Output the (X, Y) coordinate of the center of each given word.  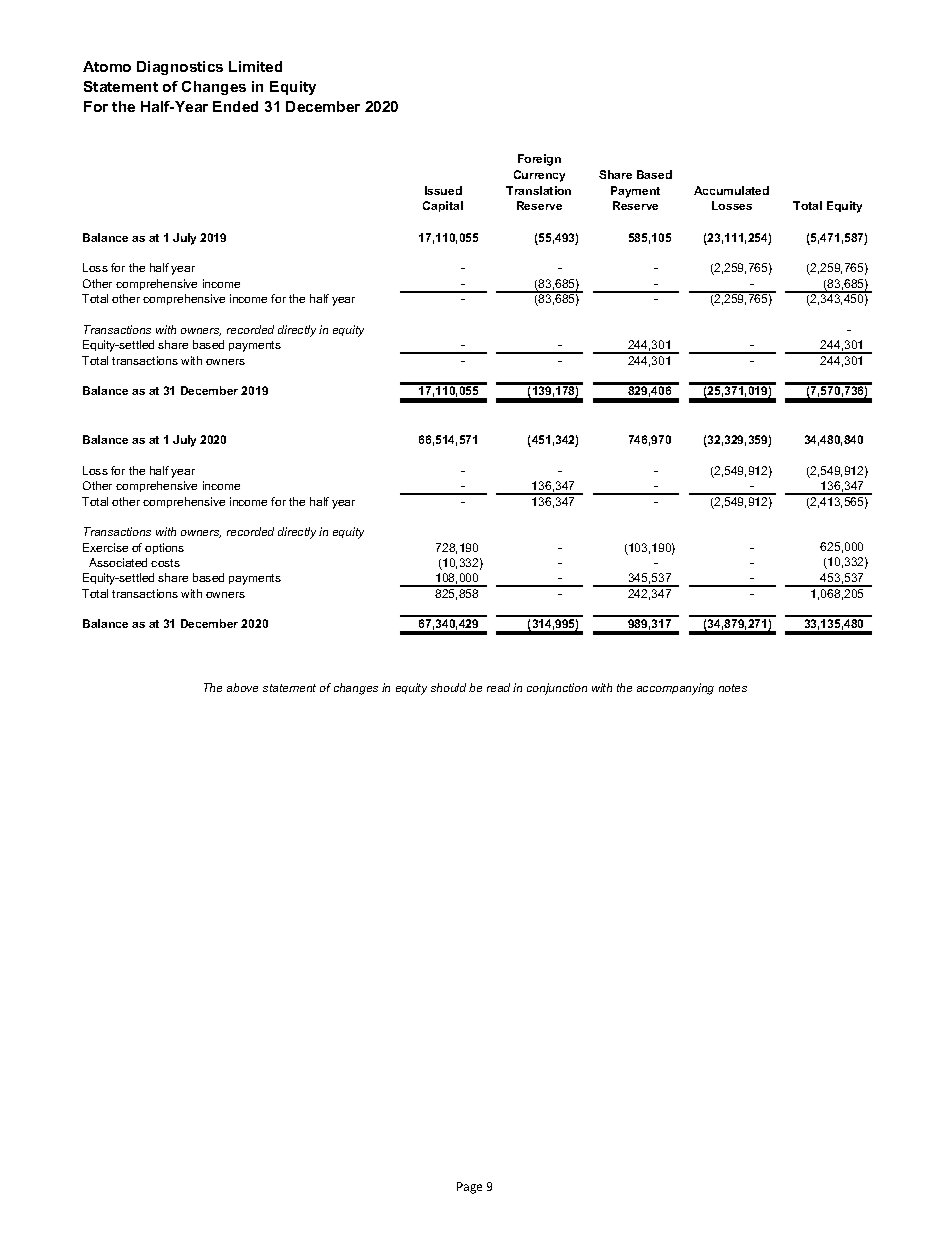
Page (469, 1188)
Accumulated (731, 190)
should (448, 687)
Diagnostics (180, 68)
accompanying (675, 689)
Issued (443, 190)
